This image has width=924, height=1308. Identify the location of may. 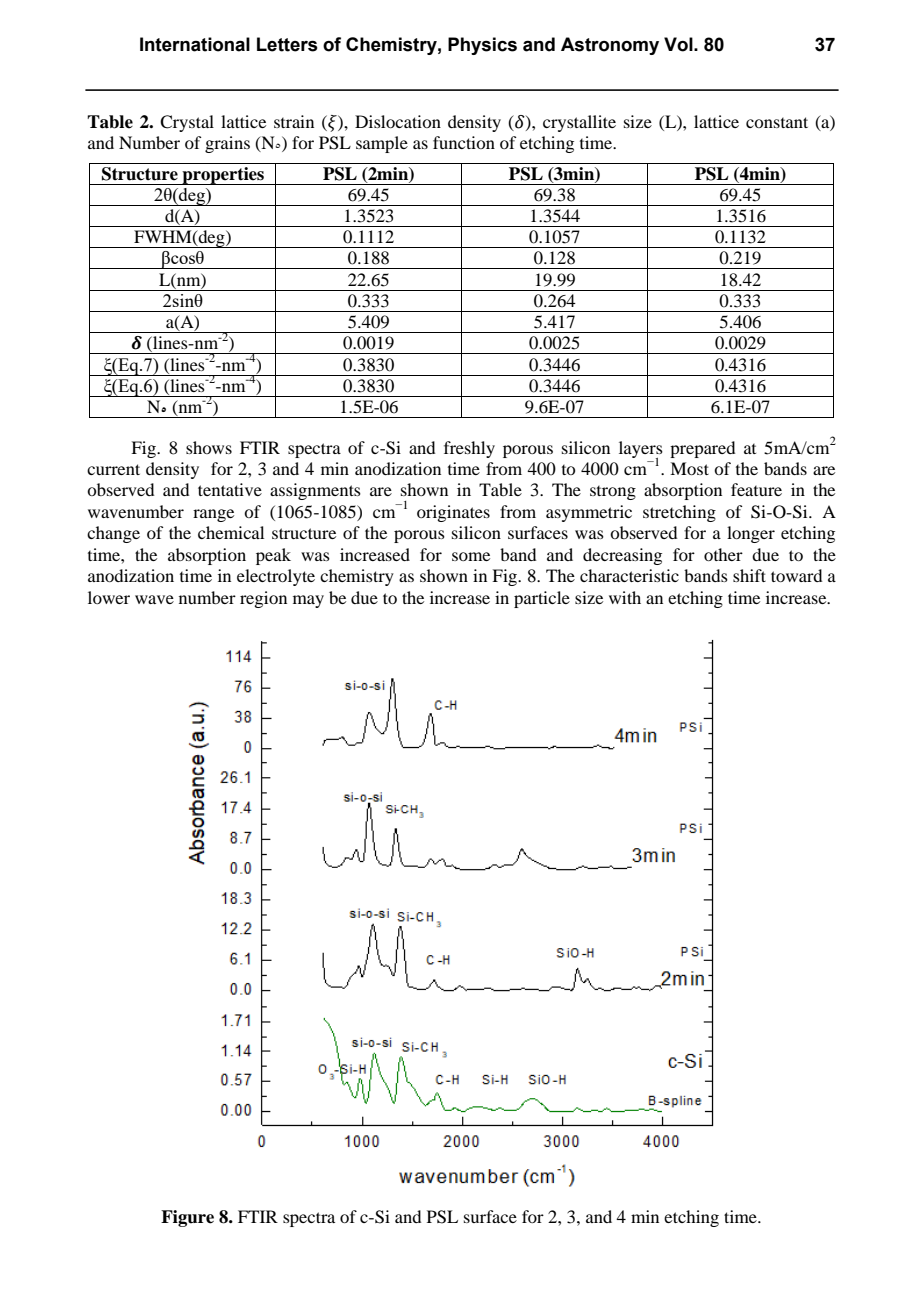
(308, 601).
